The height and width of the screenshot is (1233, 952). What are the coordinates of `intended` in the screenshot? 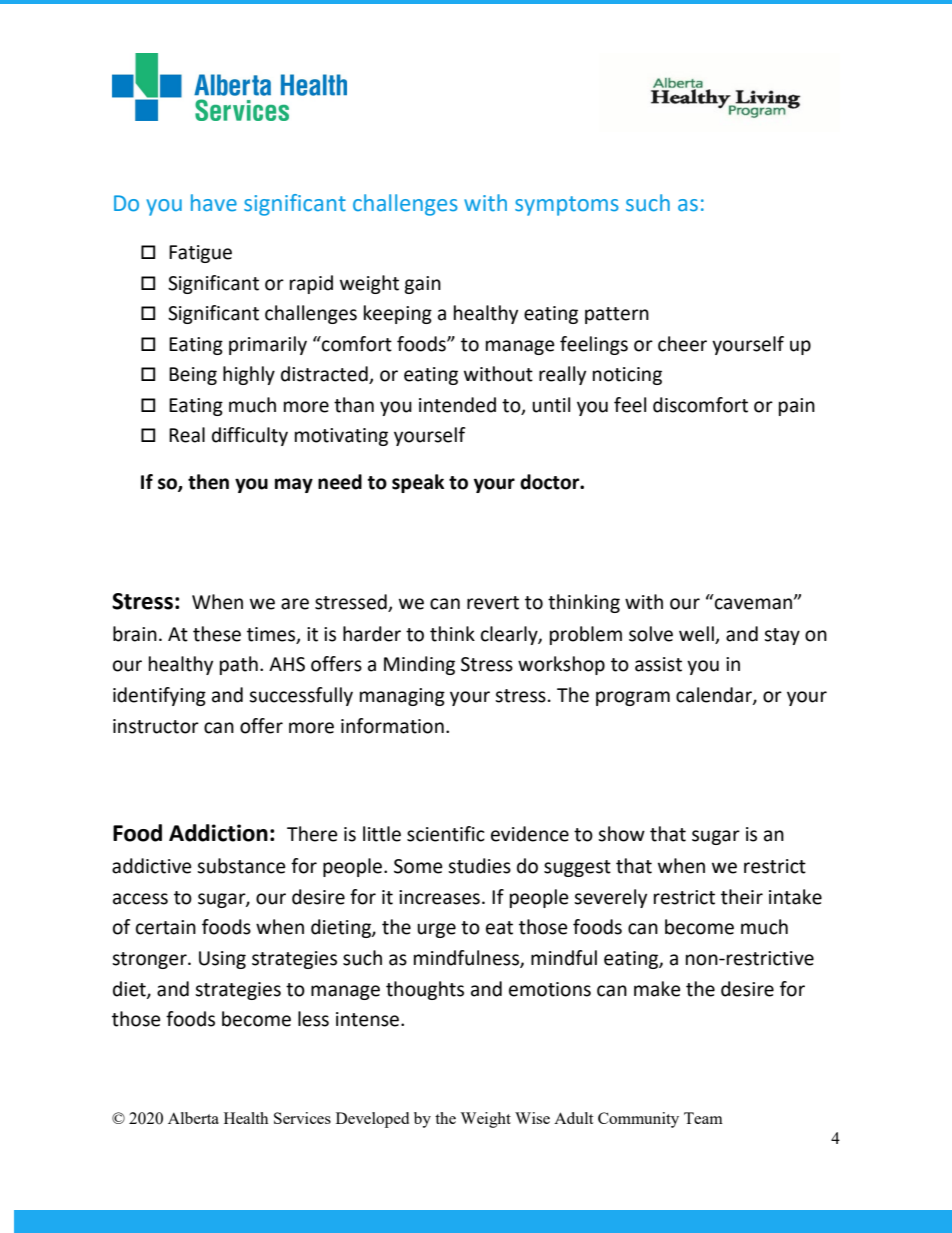 It's located at (457, 405).
